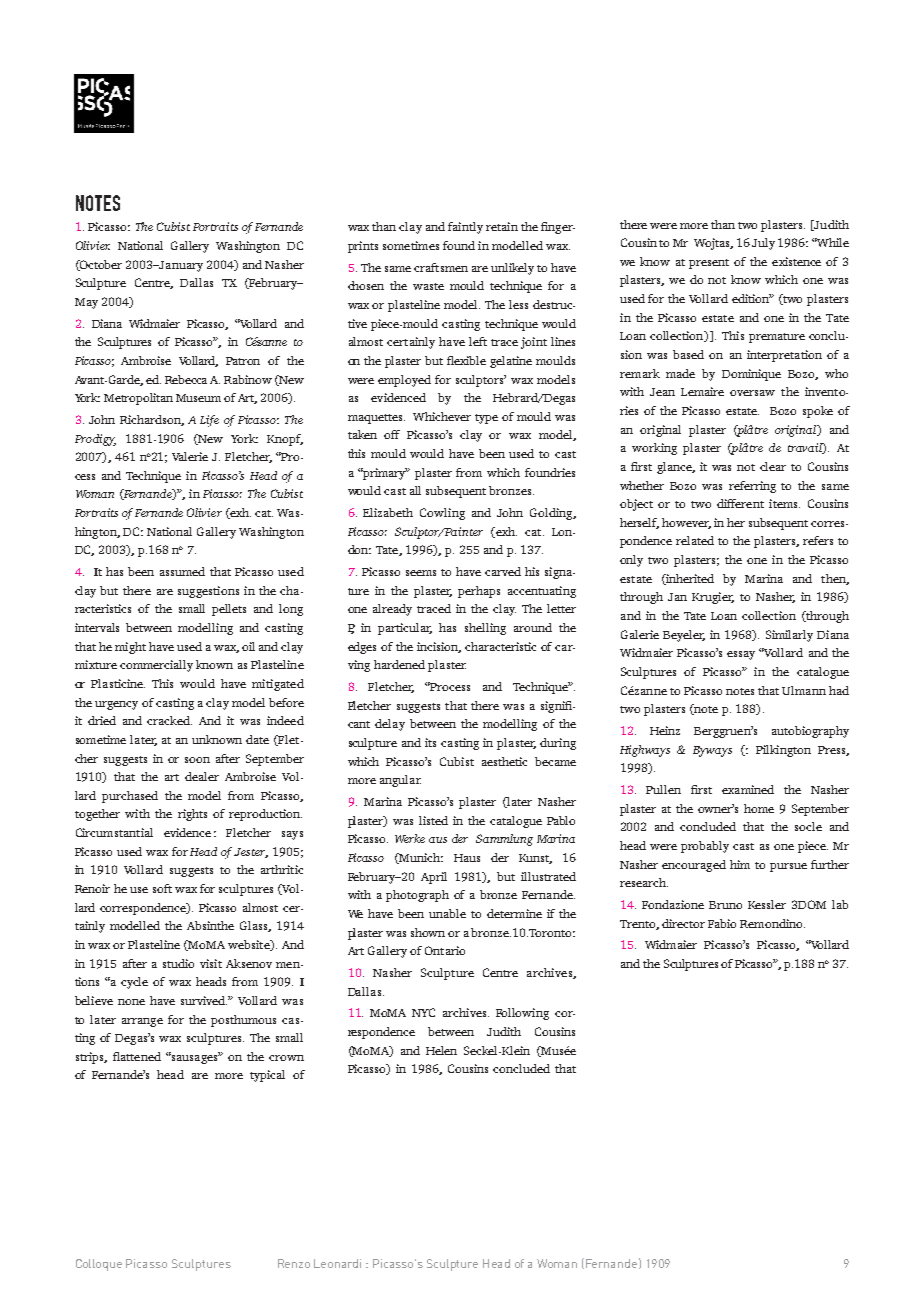 This screenshot has height=1308, width=924. What do you see at coordinates (783, 751) in the screenshot?
I see `Pilkington` at bounding box center [783, 751].
